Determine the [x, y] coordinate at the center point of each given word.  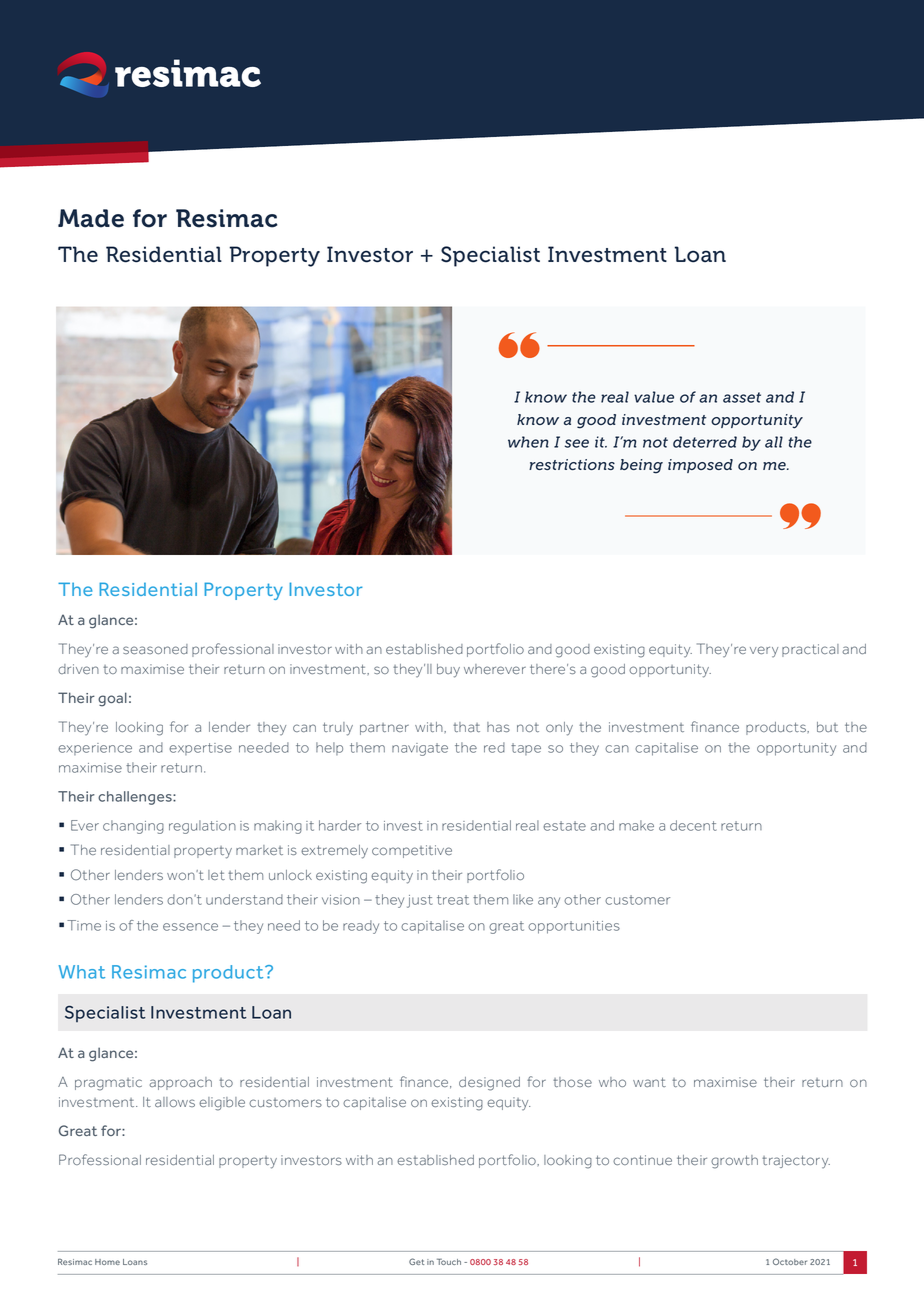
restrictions [572, 464]
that [466, 727]
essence [190, 927]
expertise [200, 749]
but [827, 727]
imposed [700, 466]
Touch [449, 1261]
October [790, 1261]
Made [91, 218]
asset [742, 397]
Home [107, 1262]
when [528, 442]
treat [453, 900]
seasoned [155, 649]
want [649, 1082]
